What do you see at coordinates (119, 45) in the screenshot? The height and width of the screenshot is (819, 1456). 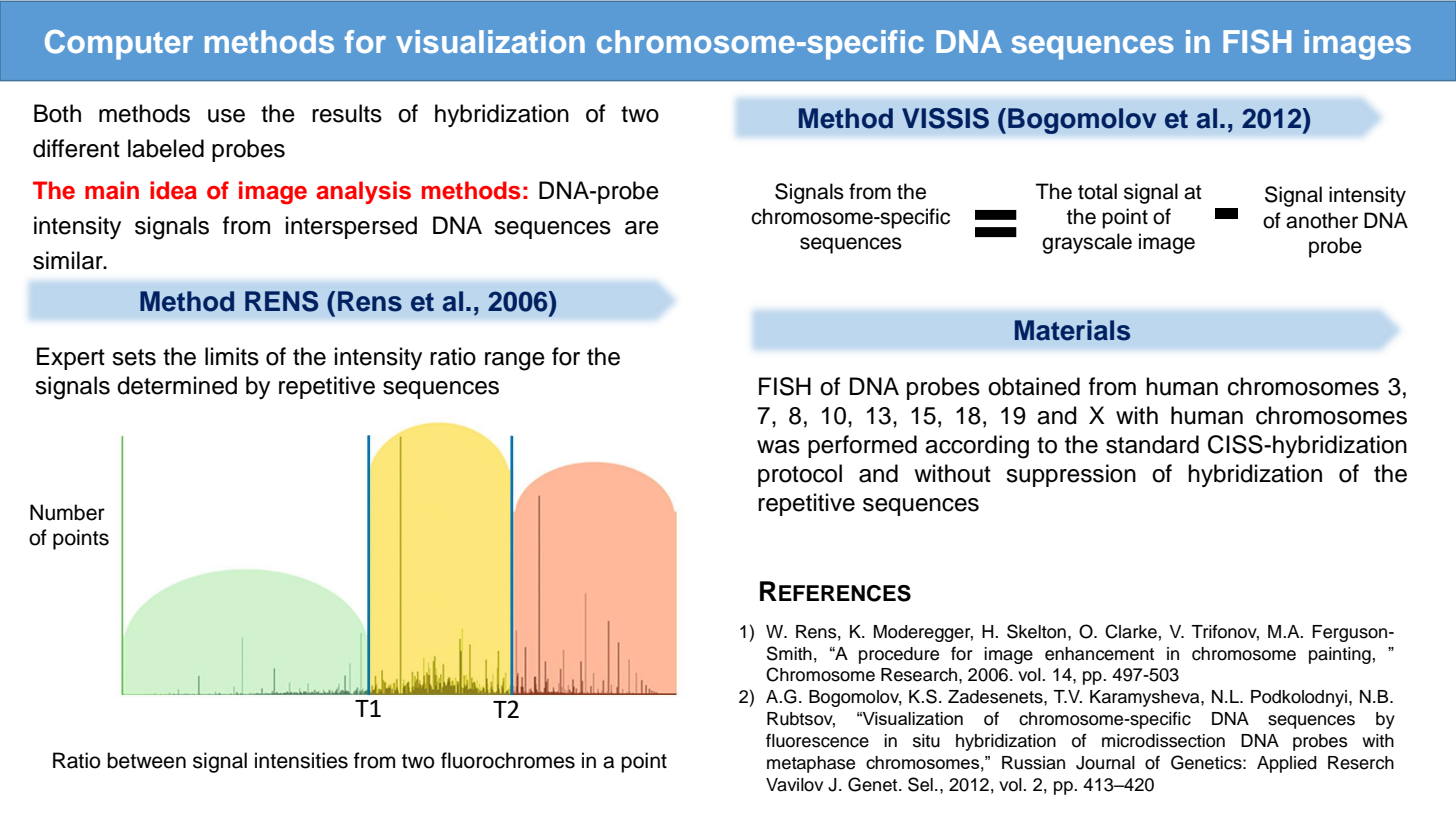 I see `Computer` at bounding box center [119, 45].
